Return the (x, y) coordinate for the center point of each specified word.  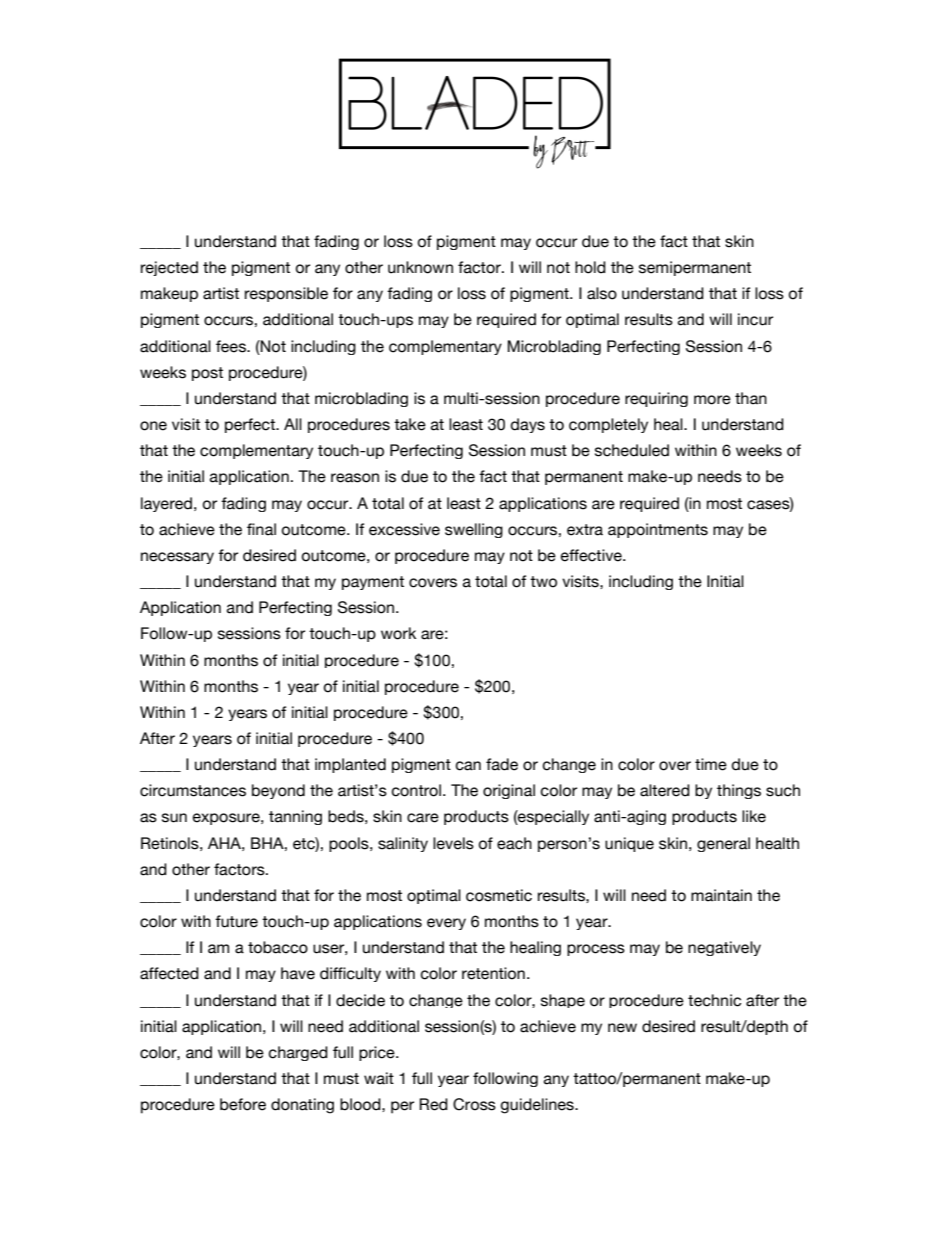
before (243, 1104)
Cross (474, 1104)
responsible (286, 294)
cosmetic (499, 895)
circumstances (193, 790)
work (398, 633)
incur (755, 319)
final (261, 529)
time (711, 764)
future (236, 921)
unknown (420, 267)
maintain (721, 895)
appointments (658, 530)
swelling (474, 530)
